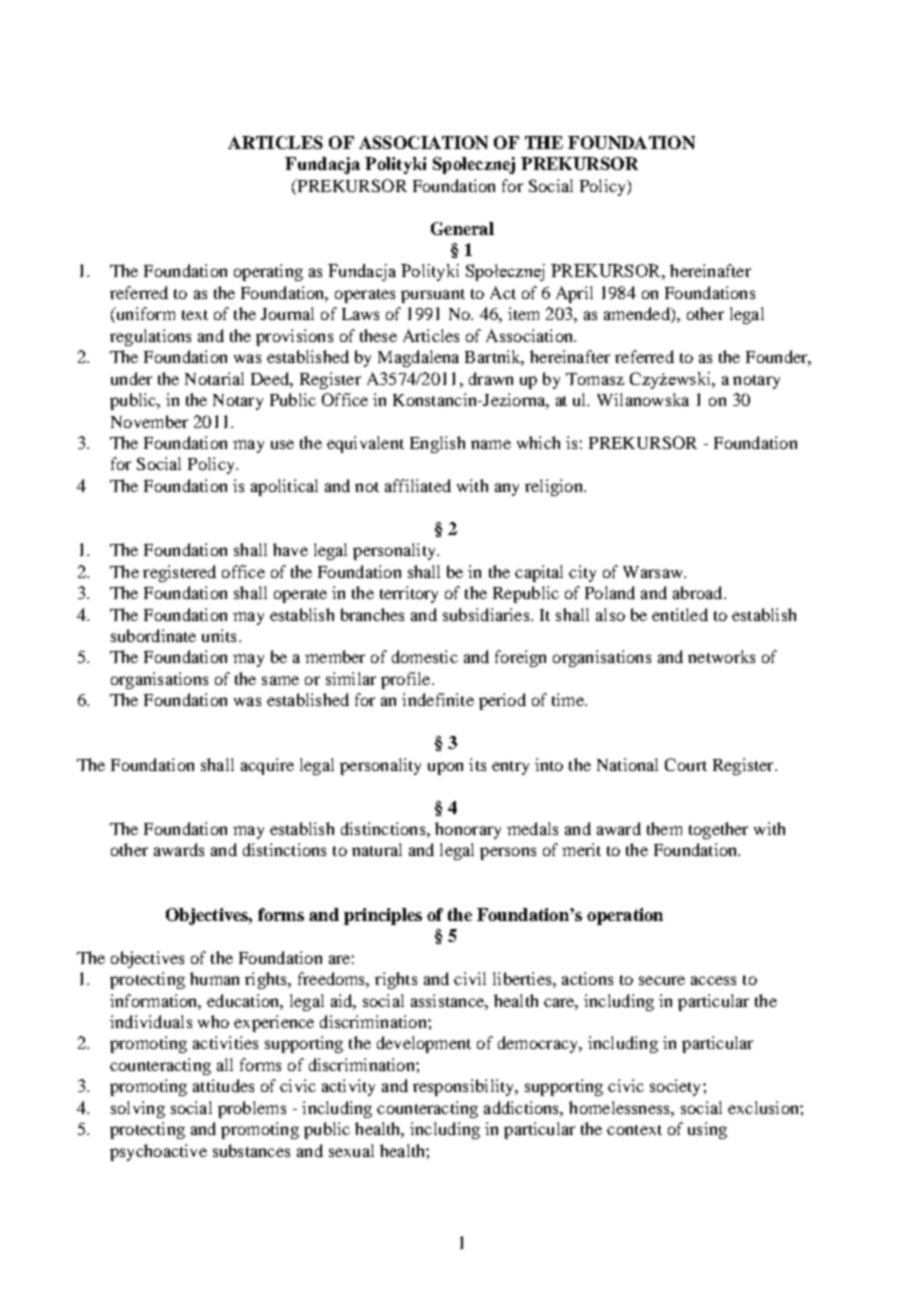 This image has width=924, height=1308. What do you see at coordinates (280, 680) in the image?
I see `same` at bounding box center [280, 680].
